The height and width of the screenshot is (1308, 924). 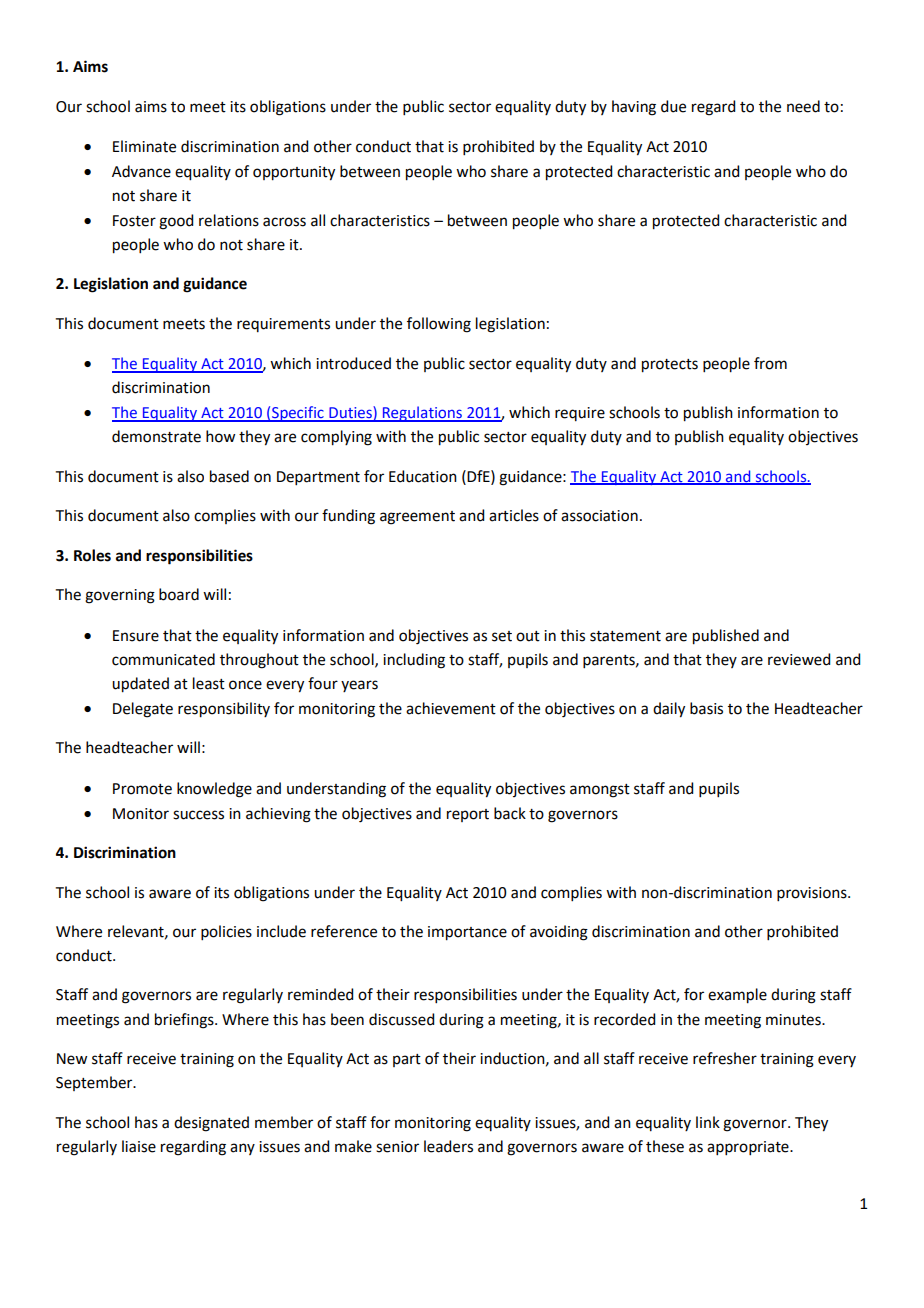 I want to click on including, so click(x=414, y=661).
